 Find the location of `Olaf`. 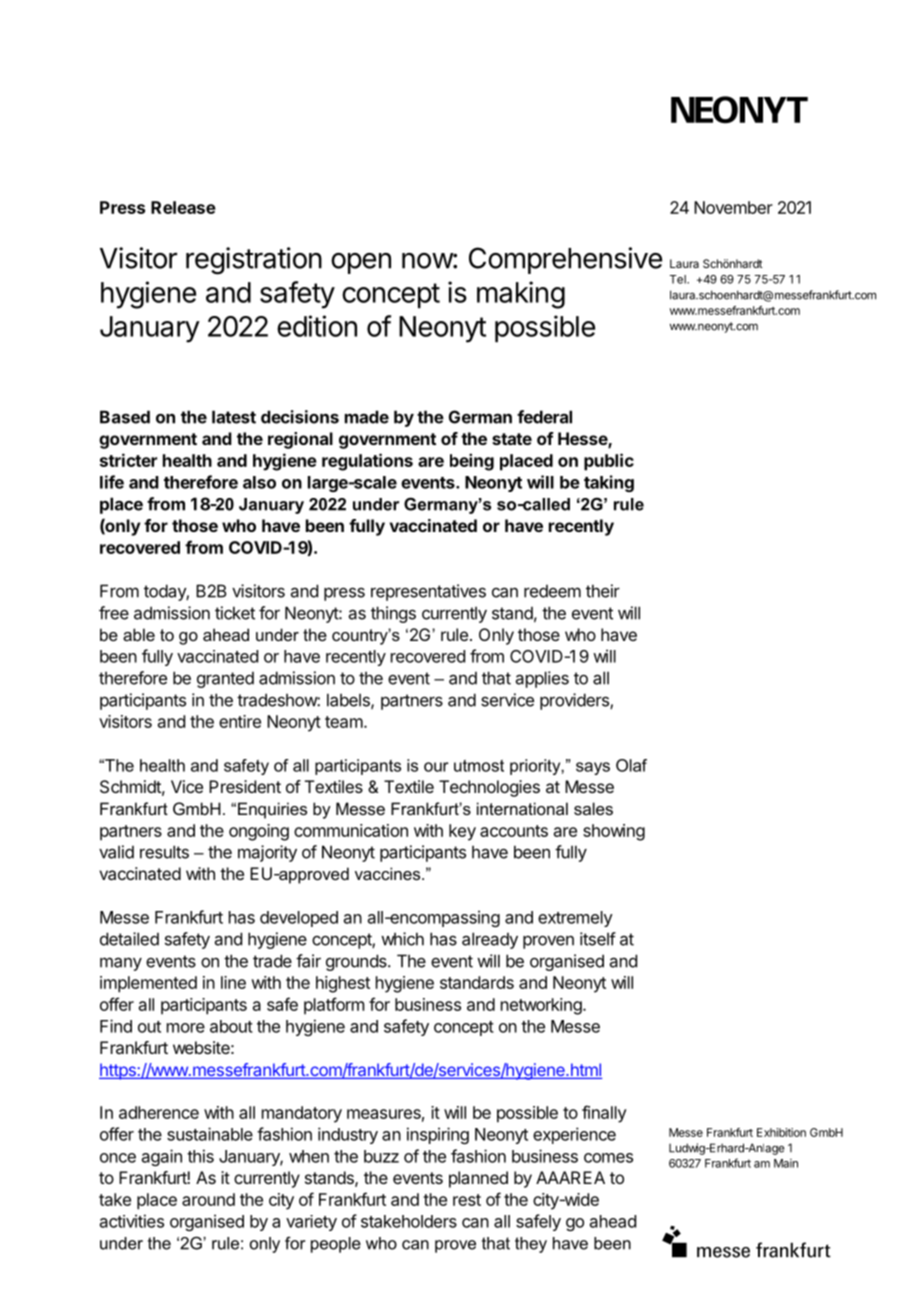

Olaf is located at coordinates (631, 765).
